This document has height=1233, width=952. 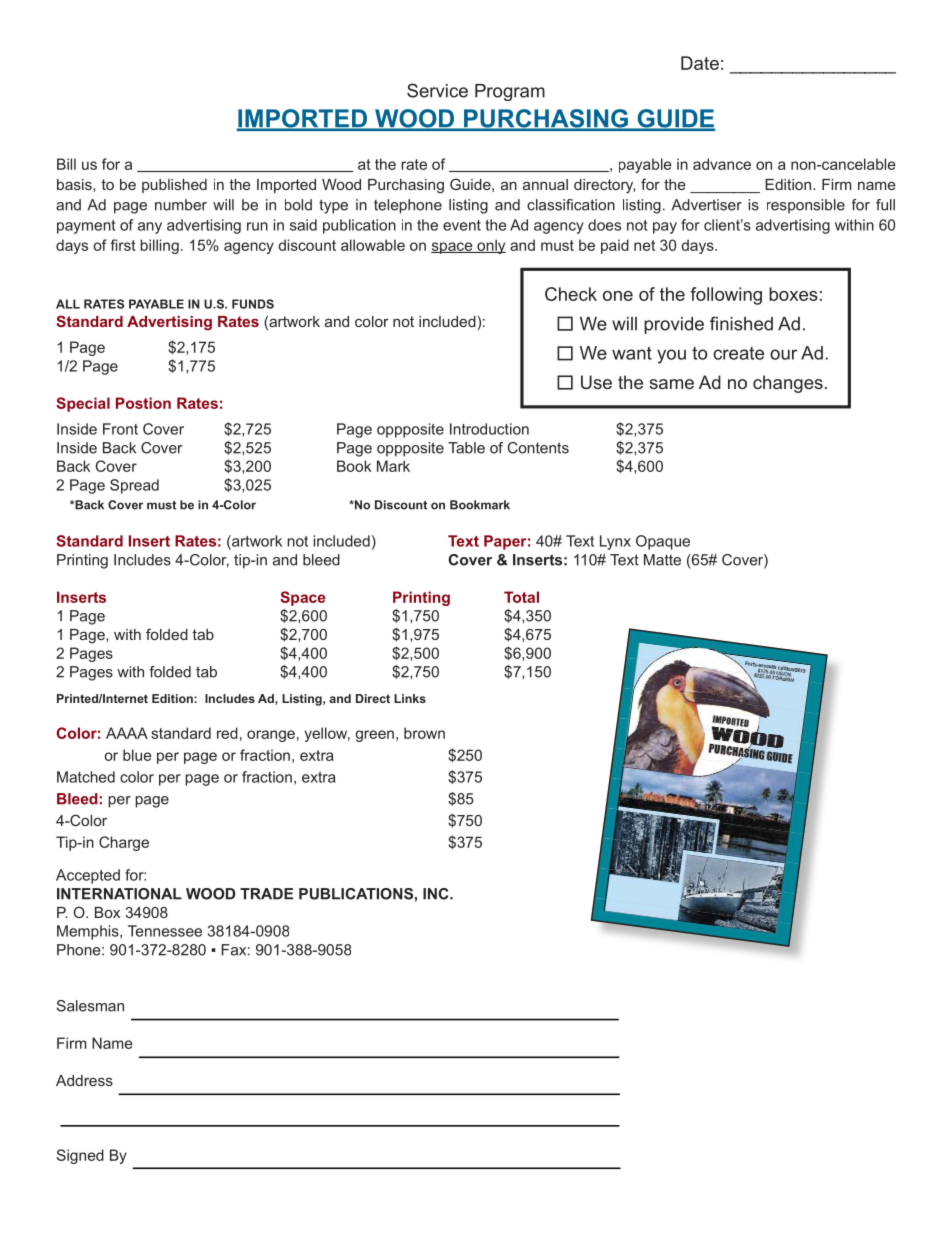 What do you see at coordinates (700, 63) in the document?
I see `Date` at bounding box center [700, 63].
